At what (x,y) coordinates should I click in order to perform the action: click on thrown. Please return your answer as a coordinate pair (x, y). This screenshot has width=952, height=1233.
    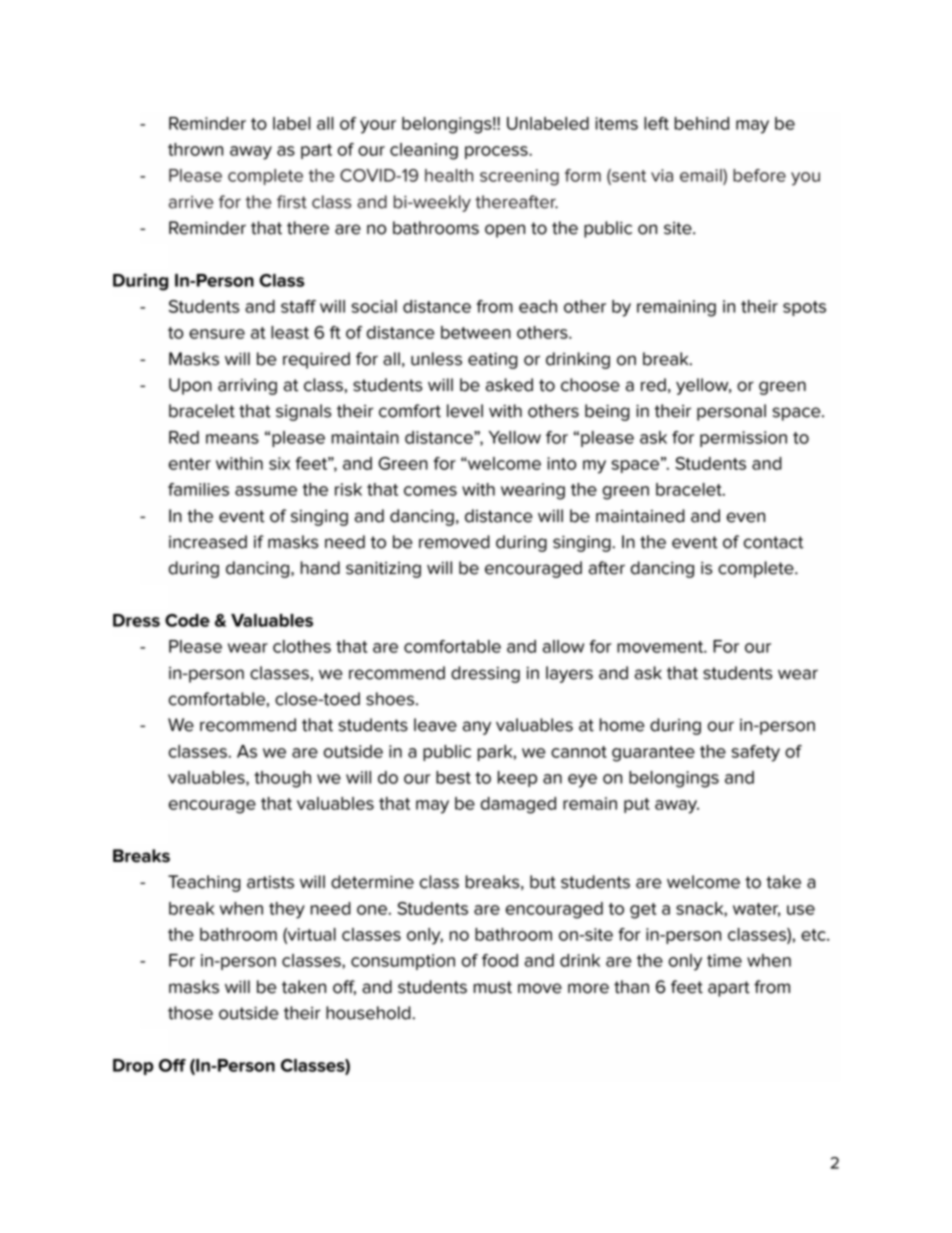
    Looking at the image, I should click on (195, 149).
